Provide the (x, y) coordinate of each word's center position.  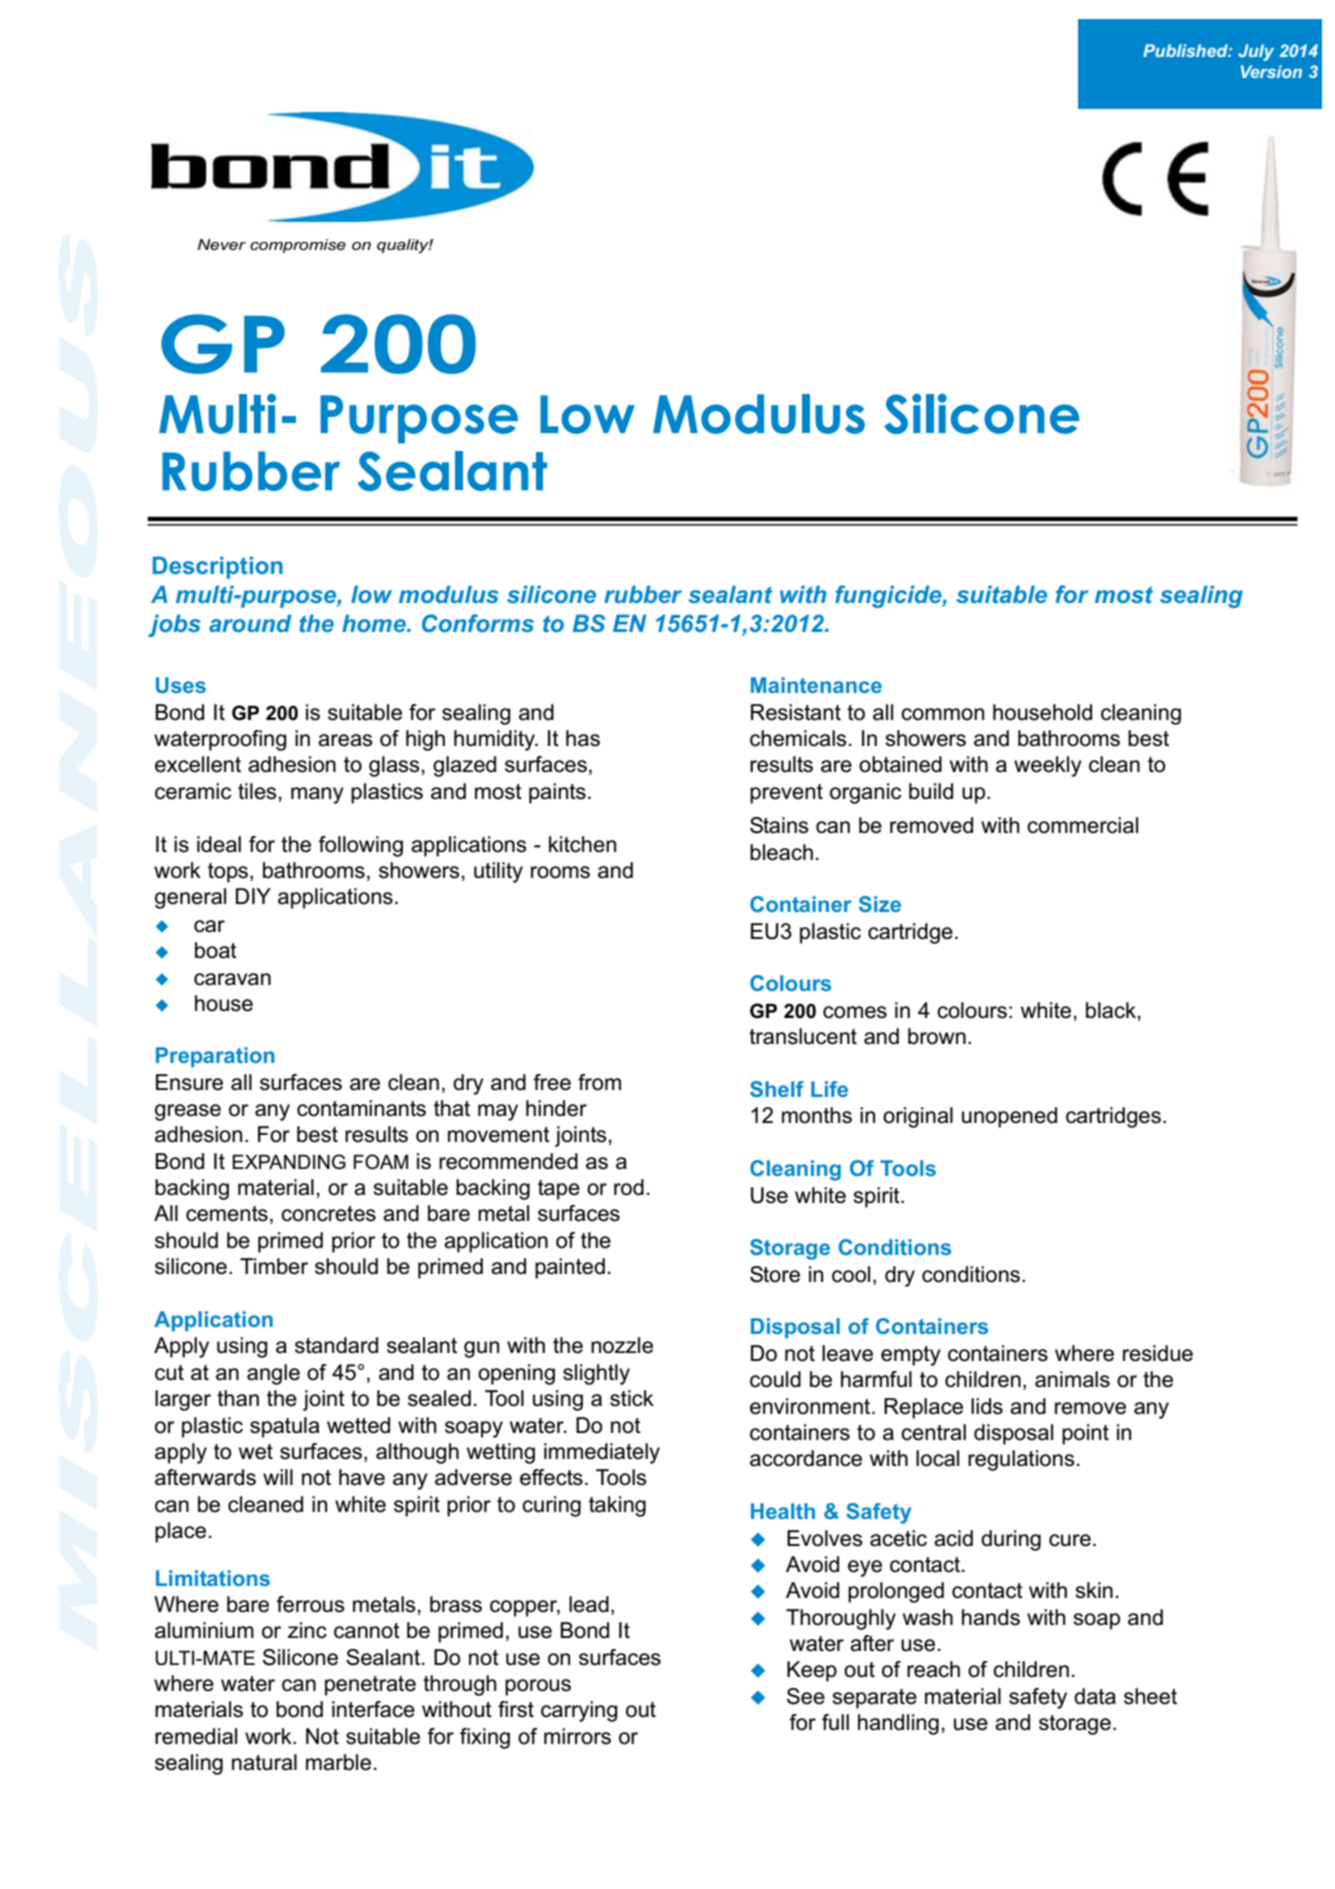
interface (373, 1709)
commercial (1082, 825)
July (1256, 52)
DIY (253, 896)
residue (1158, 1353)
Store (775, 1274)
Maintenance (816, 685)
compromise (298, 246)
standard (336, 1345)
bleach (781, 852)
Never (222, 244)
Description (218, 567)
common (942, 714)
